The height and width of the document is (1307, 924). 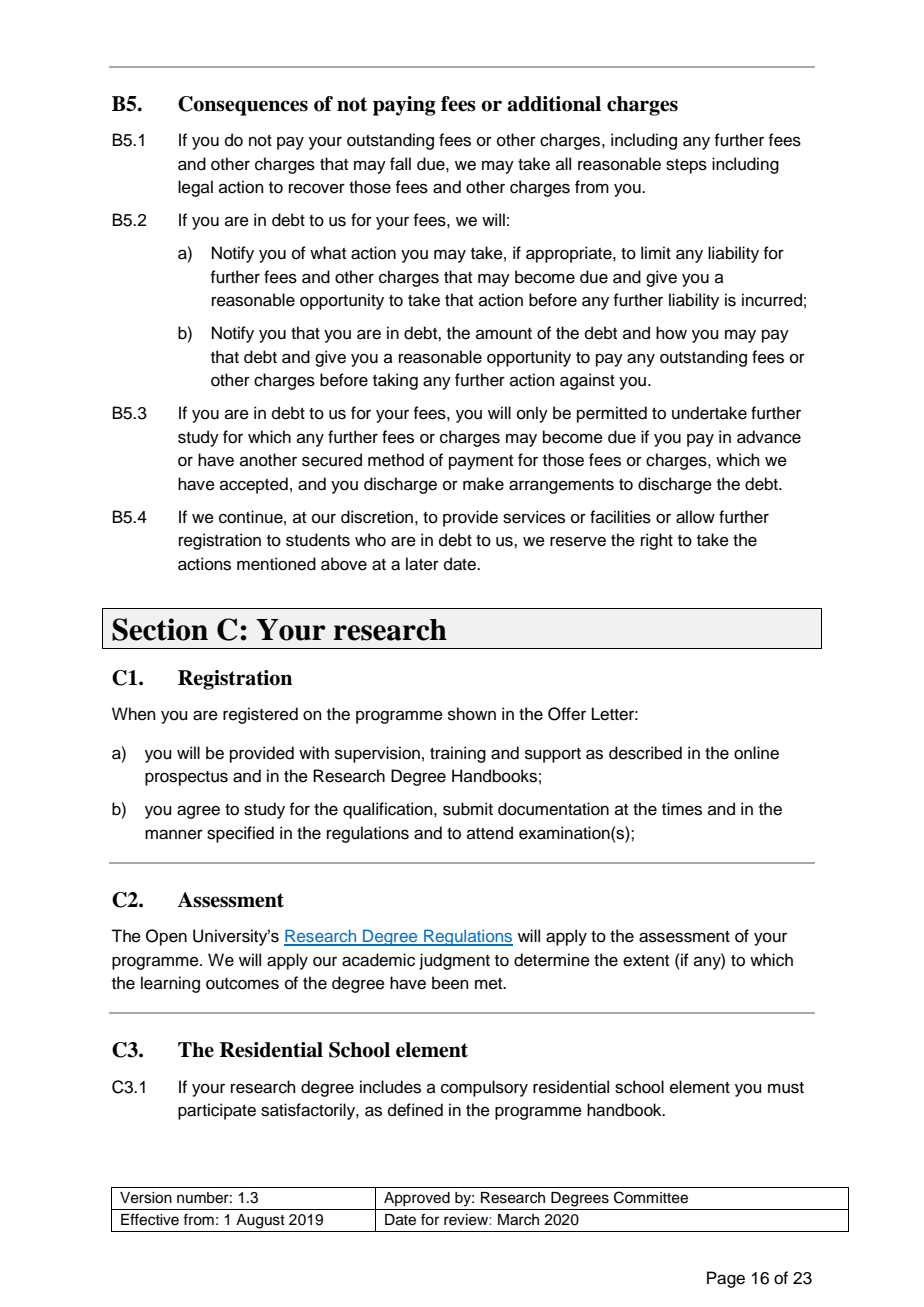 I want to click on shown, so click(x=472, y=714).
